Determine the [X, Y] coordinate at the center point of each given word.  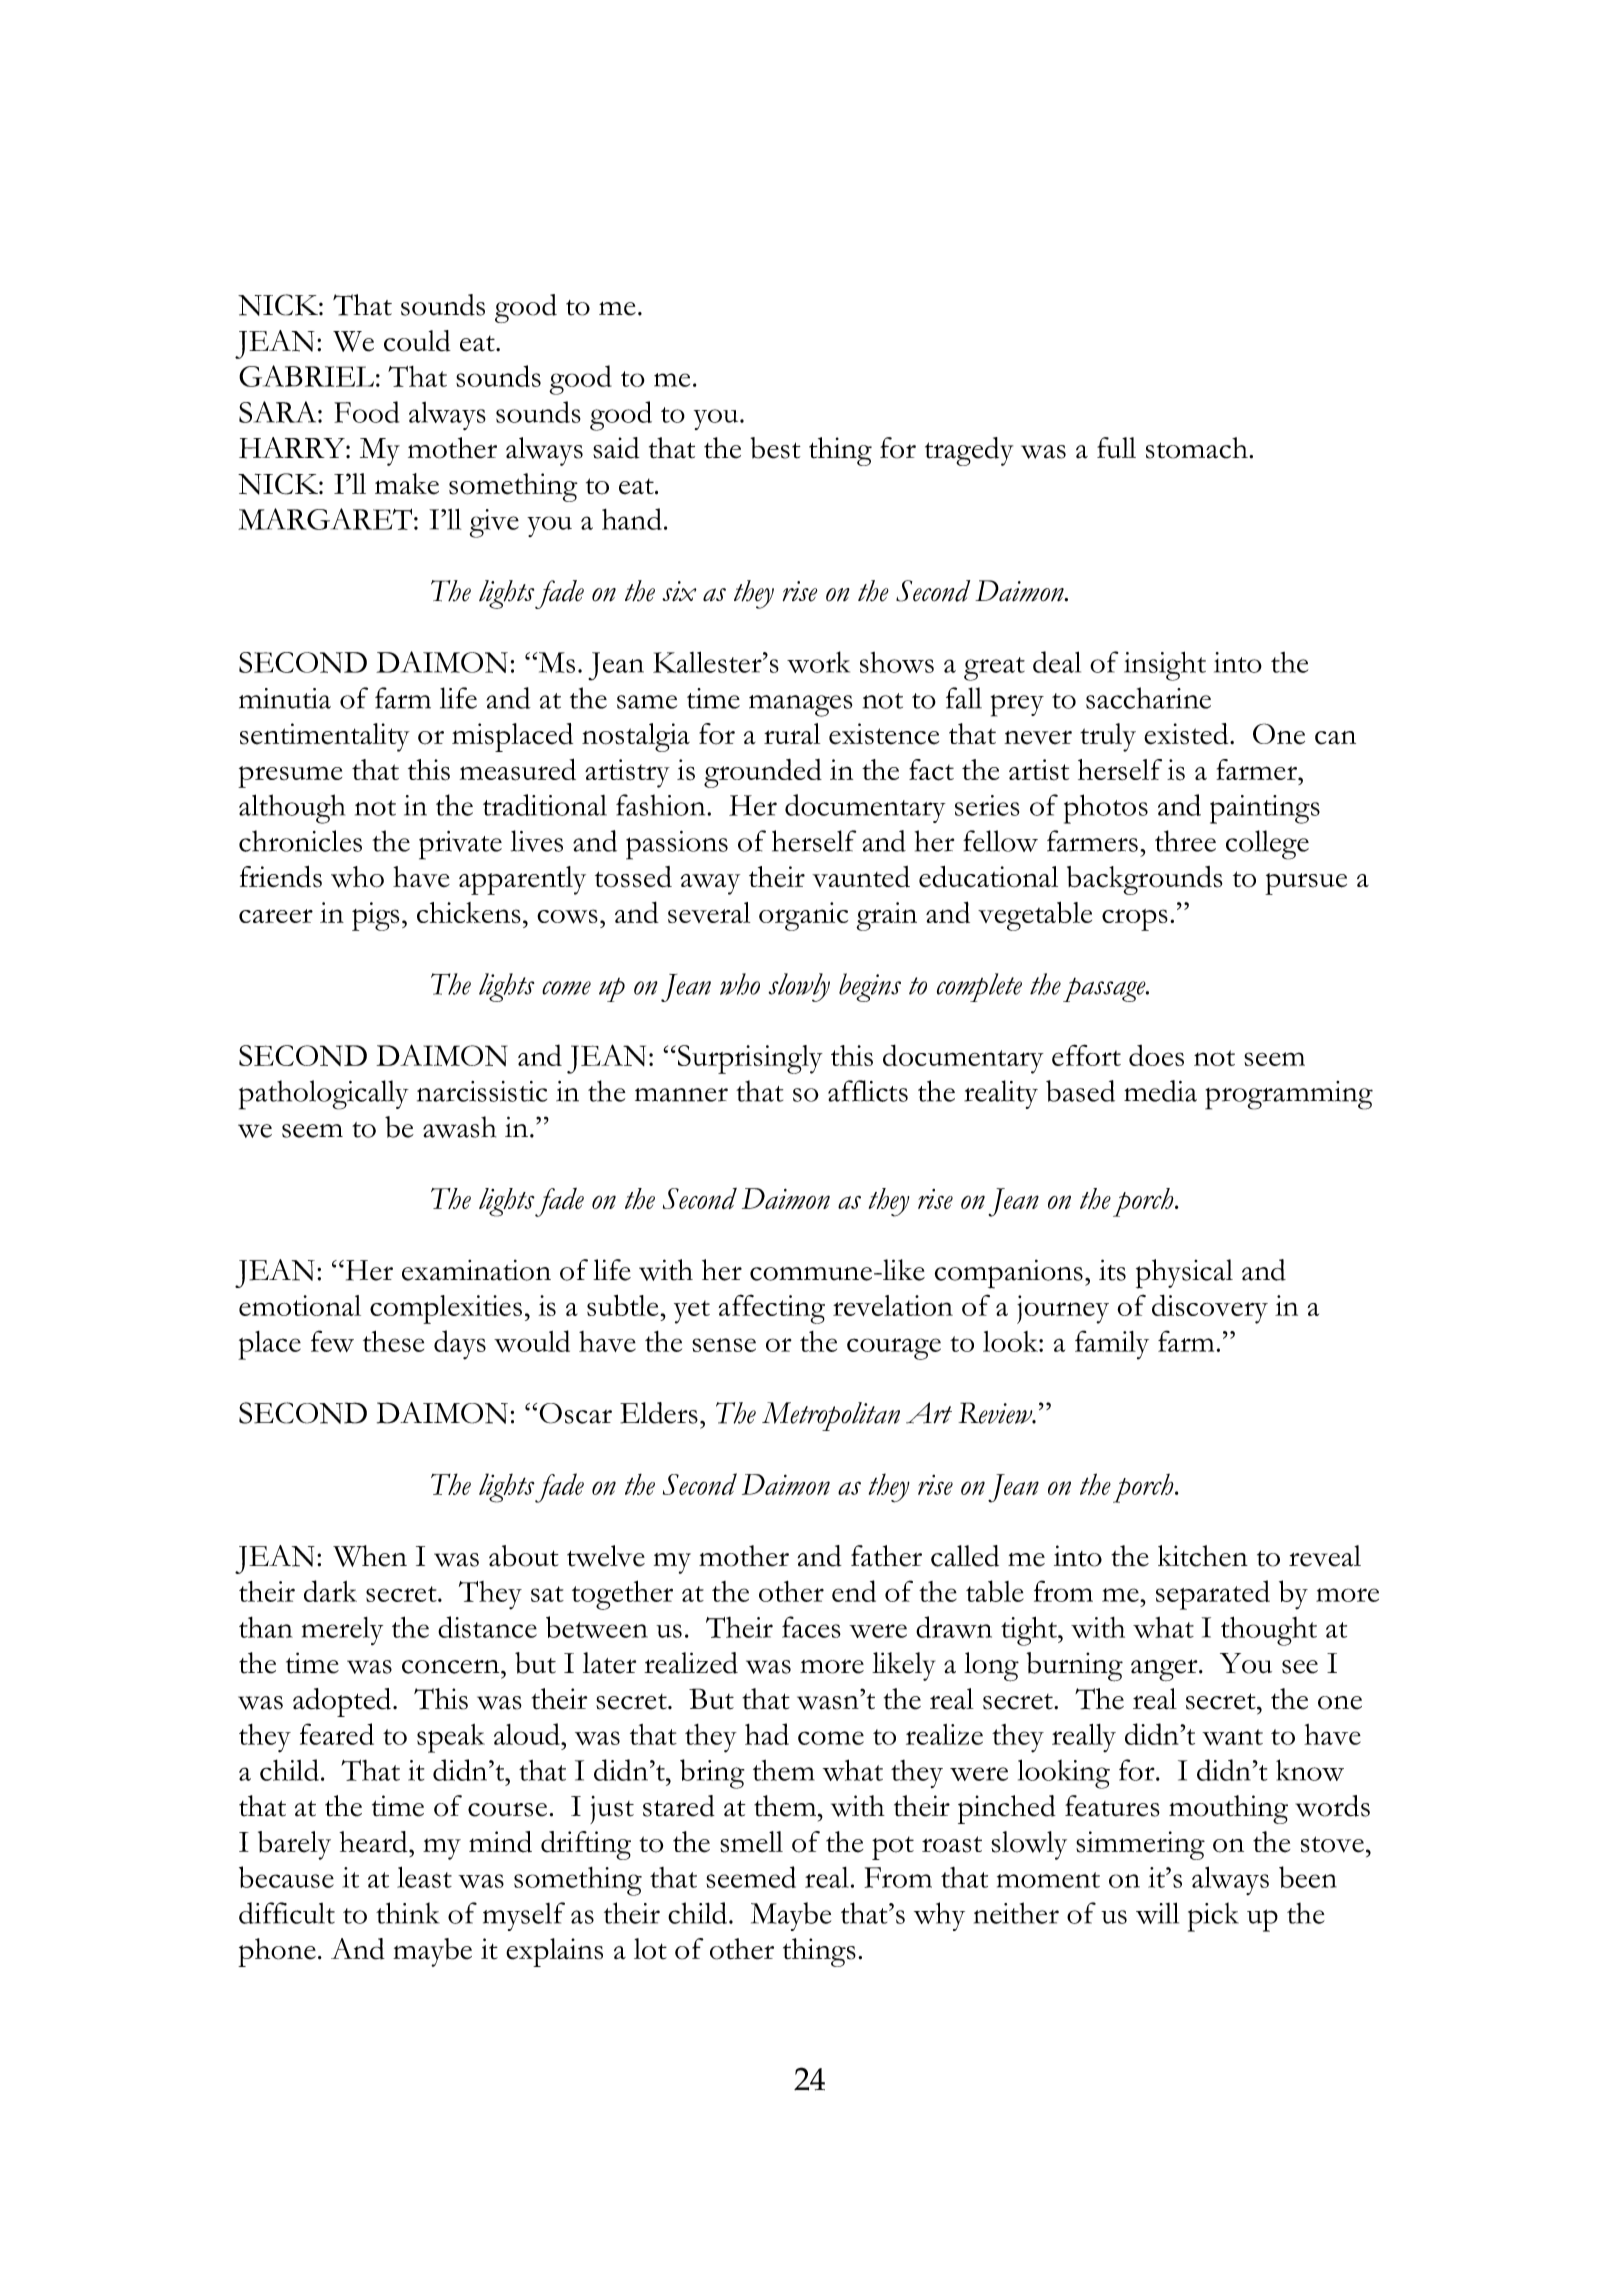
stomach [1198, 448]
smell [751, 1842]
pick [1213, 1917]
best [775, 448]
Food [366, 412]
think [407, 1913]
